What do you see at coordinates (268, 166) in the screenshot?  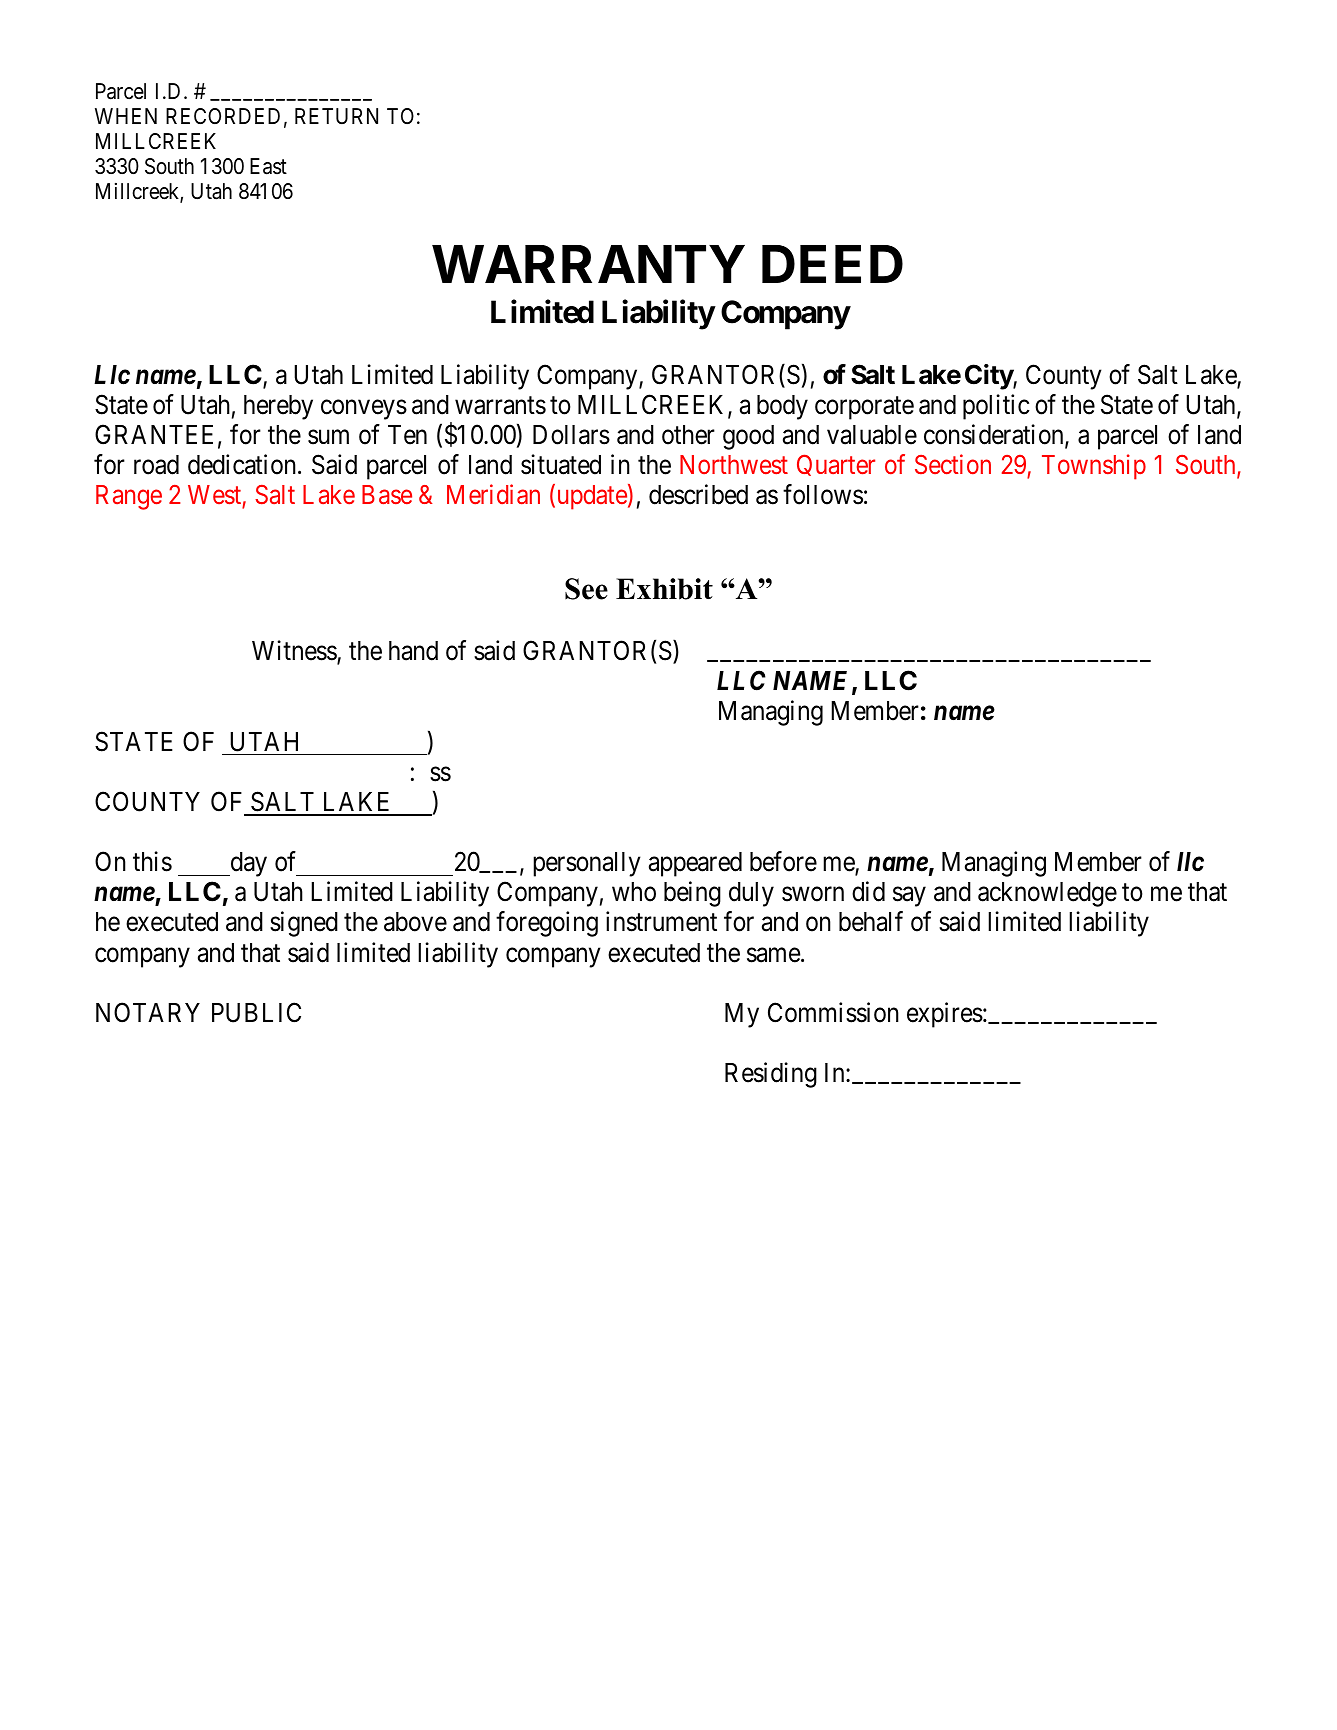 I see `East` at bounding box center [268, 166].
